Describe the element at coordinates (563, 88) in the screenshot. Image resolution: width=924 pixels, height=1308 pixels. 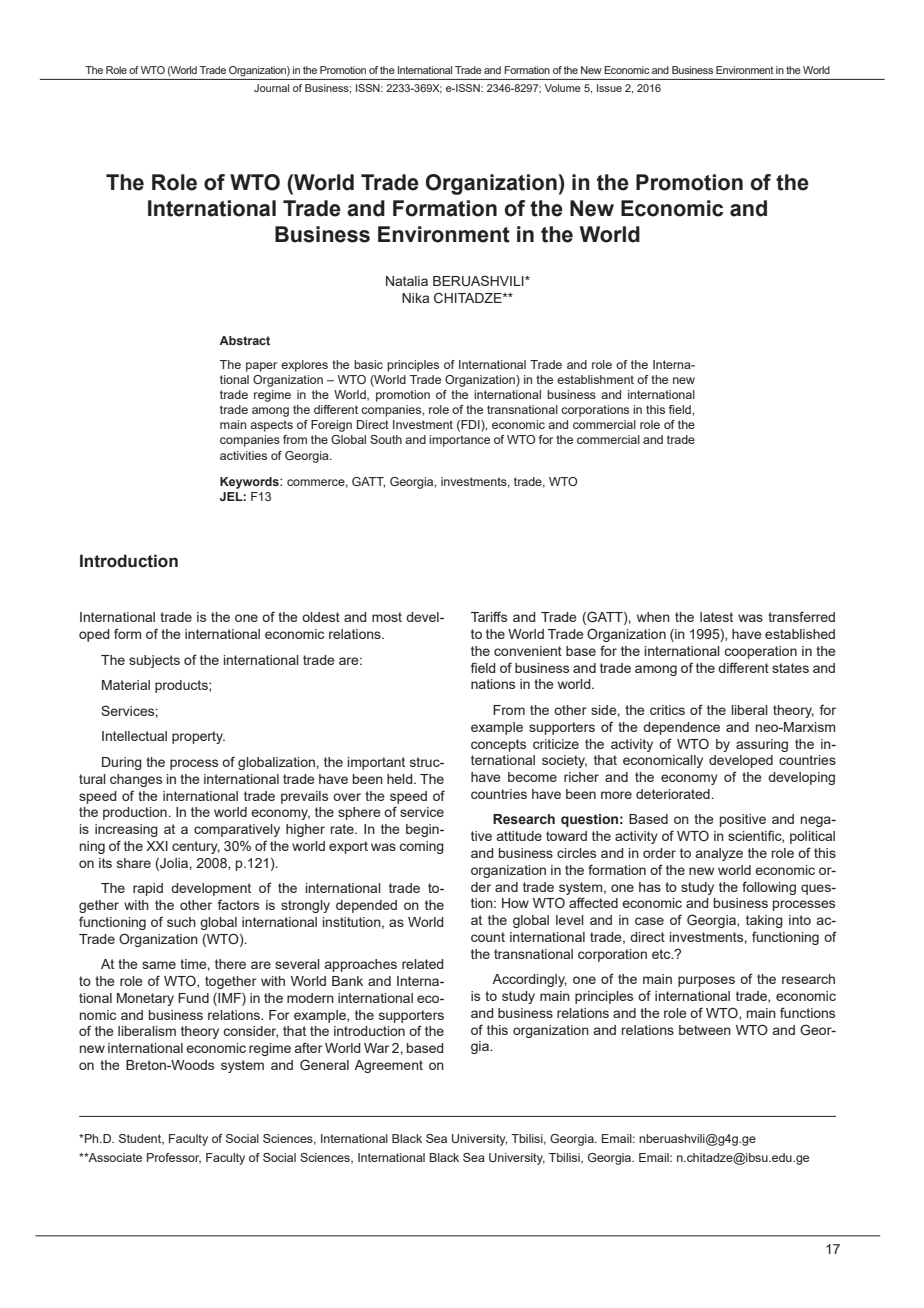
I see `Volume` at that location.
